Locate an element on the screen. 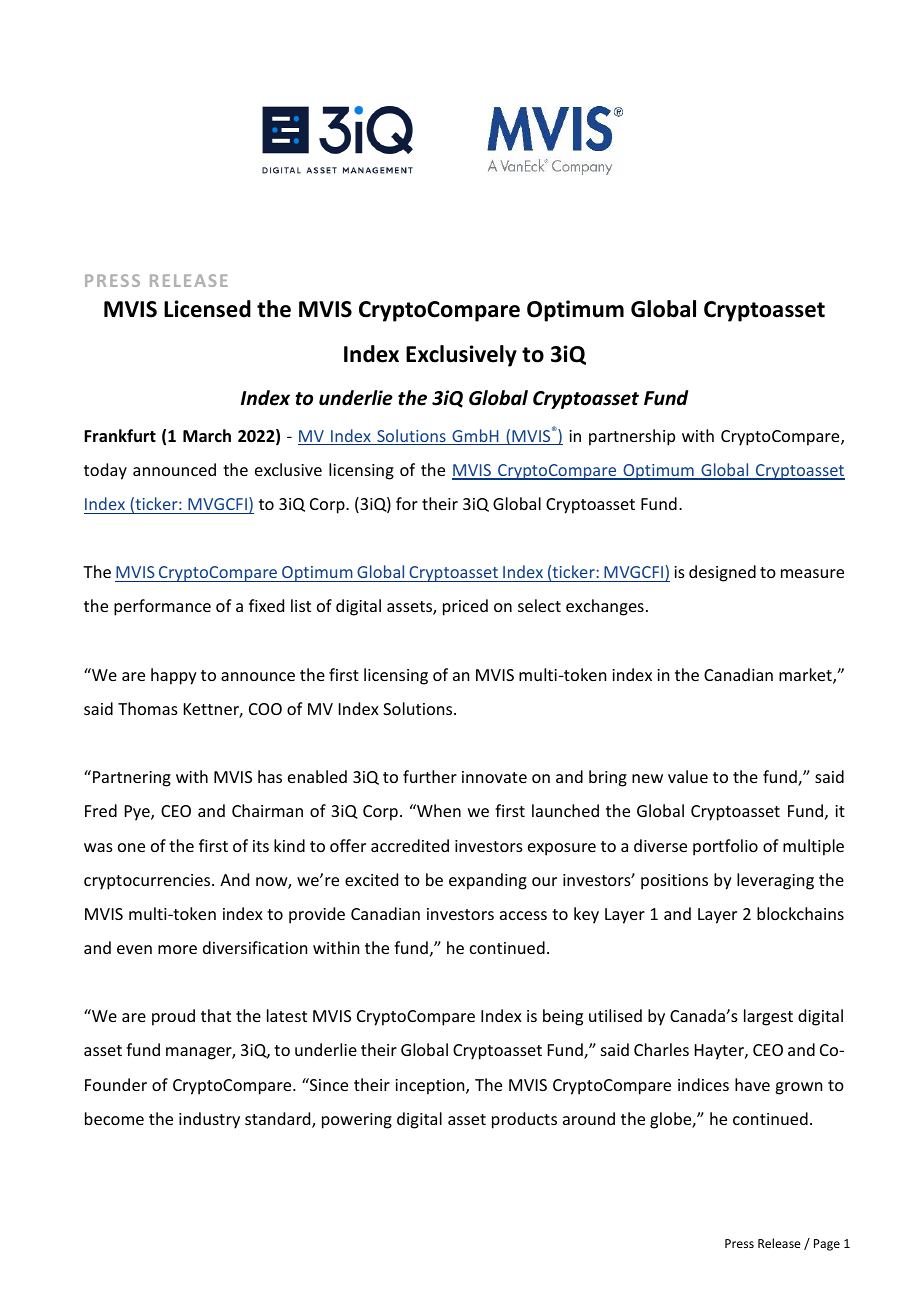  proud is located at coordinates (173, 1017).
